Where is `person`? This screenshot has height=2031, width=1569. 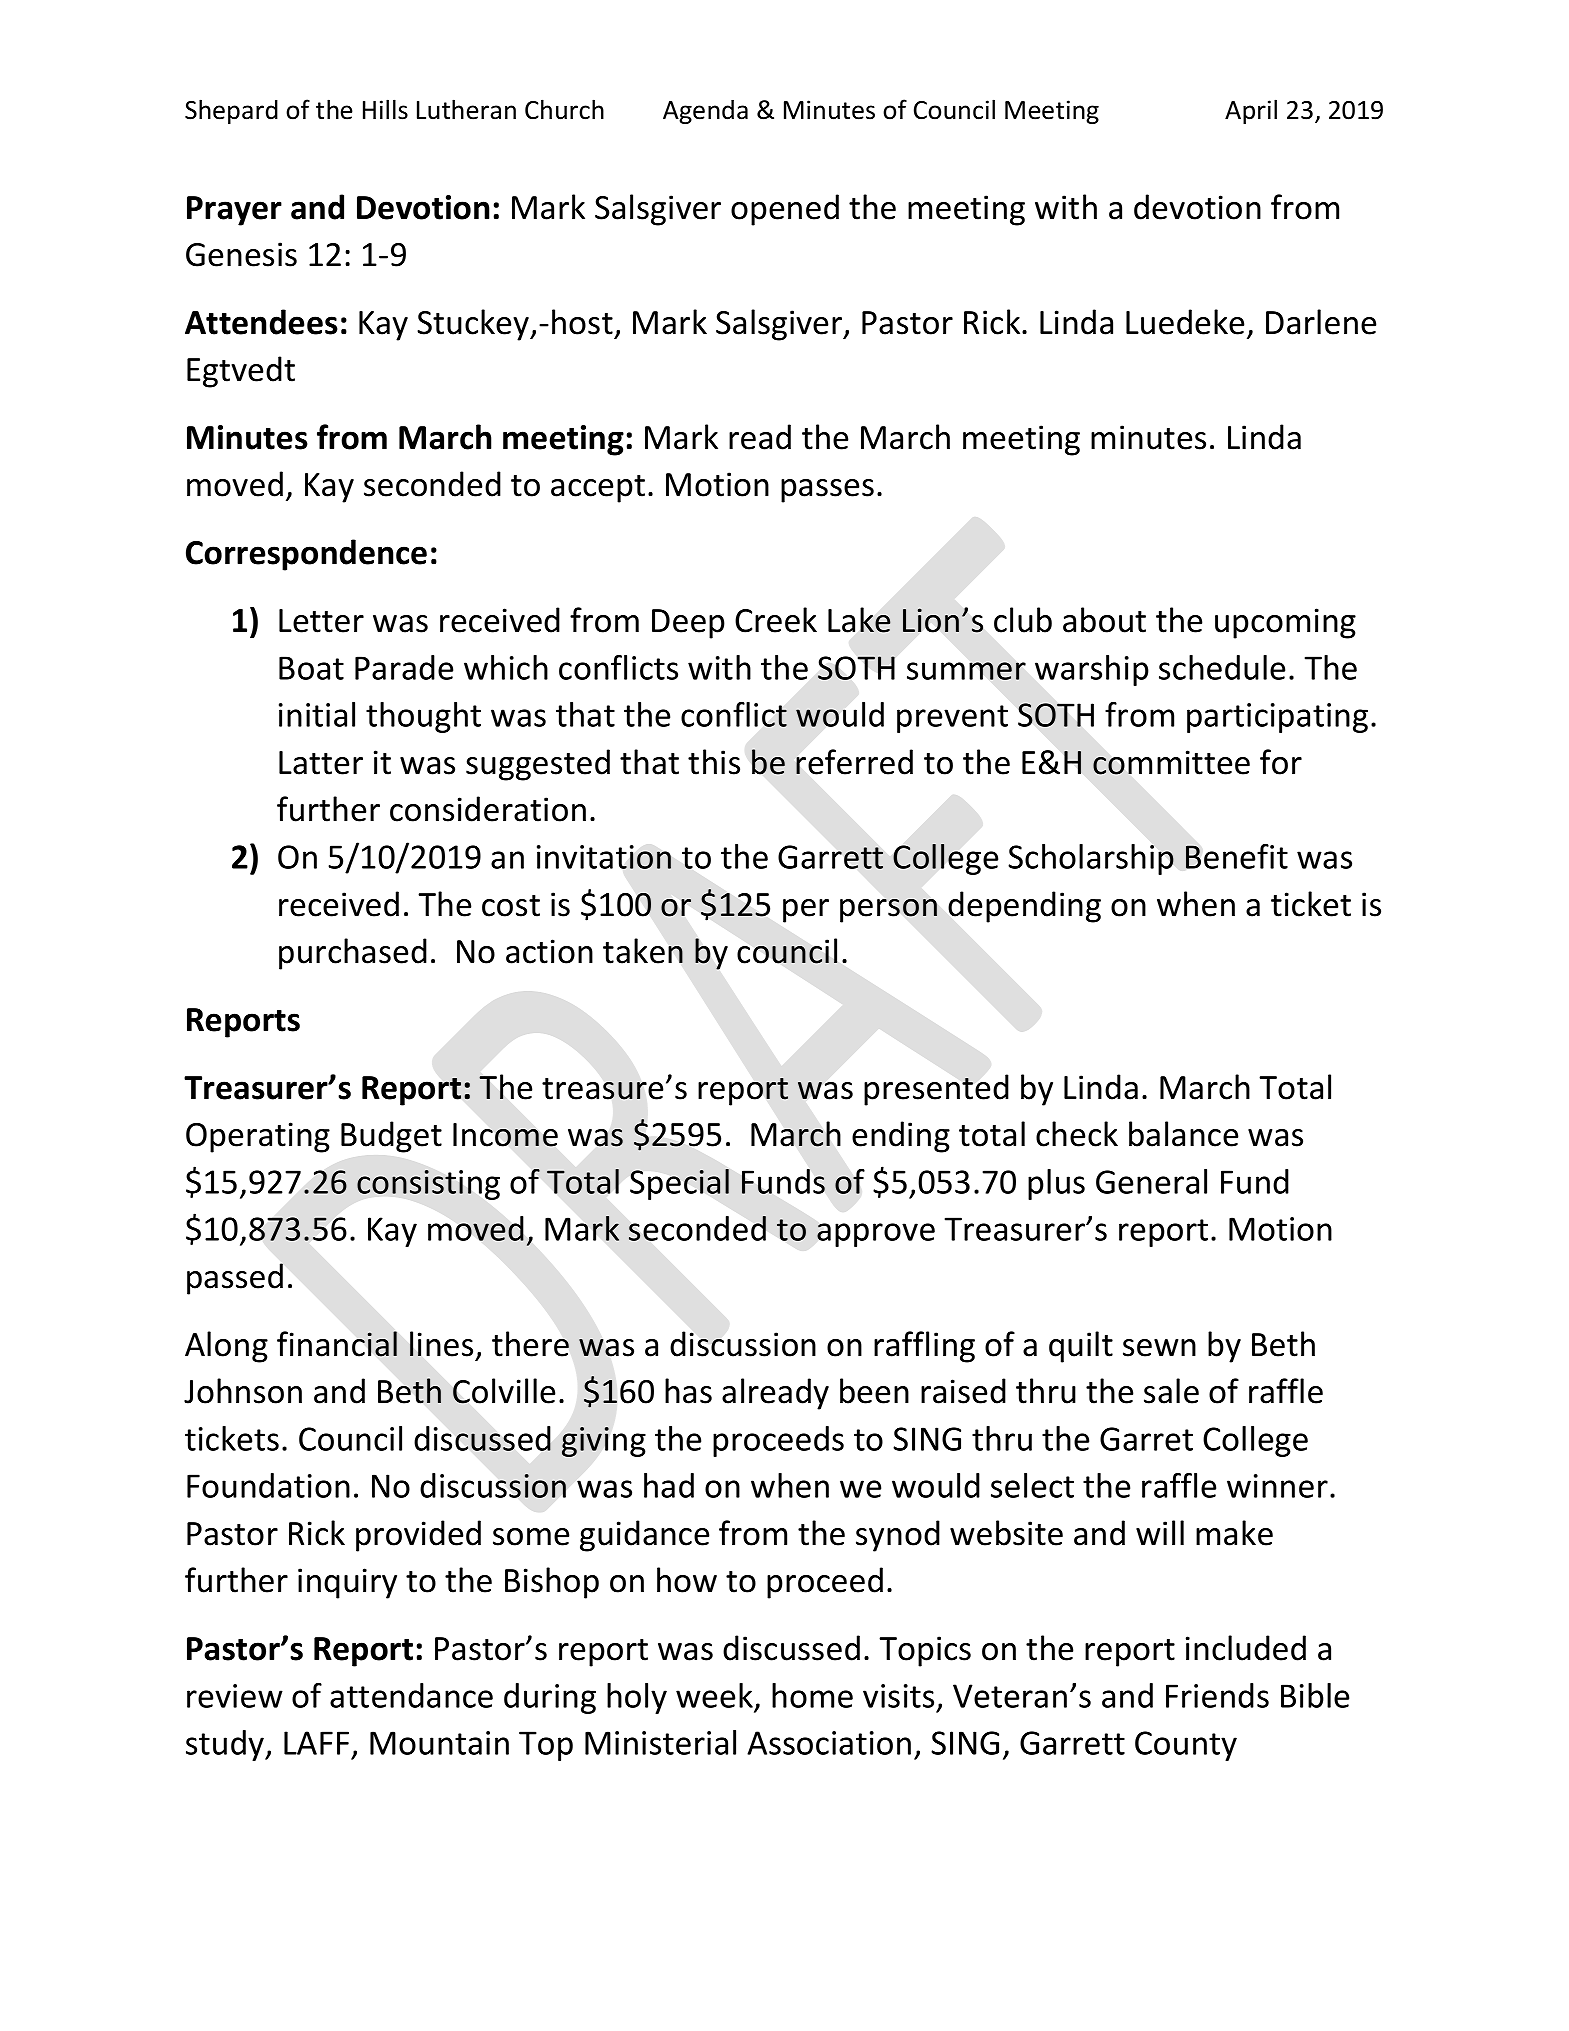
person is located at coordinates (888, 911).
